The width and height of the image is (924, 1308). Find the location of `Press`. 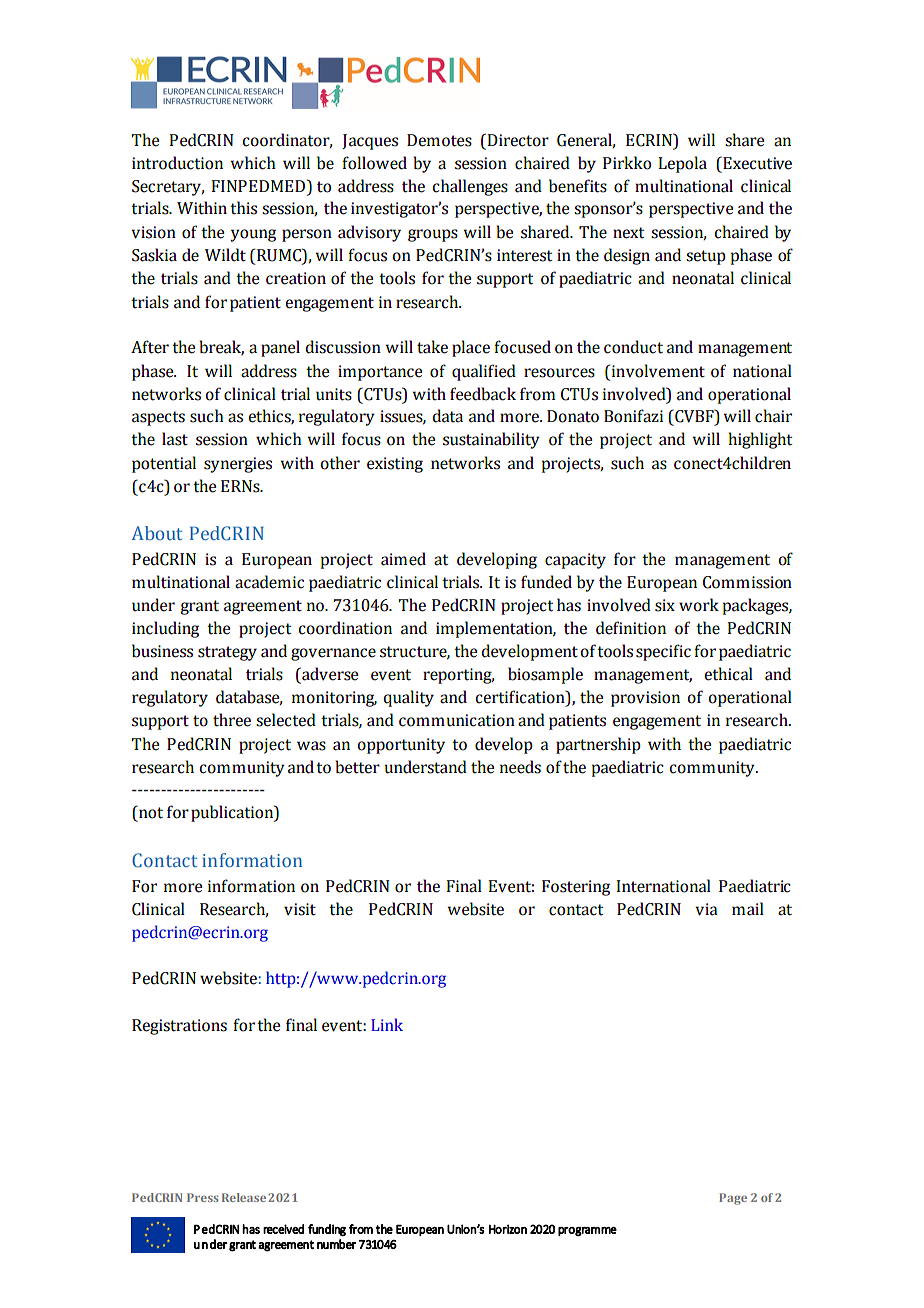

Press is located at coordinates (202, 1197).
